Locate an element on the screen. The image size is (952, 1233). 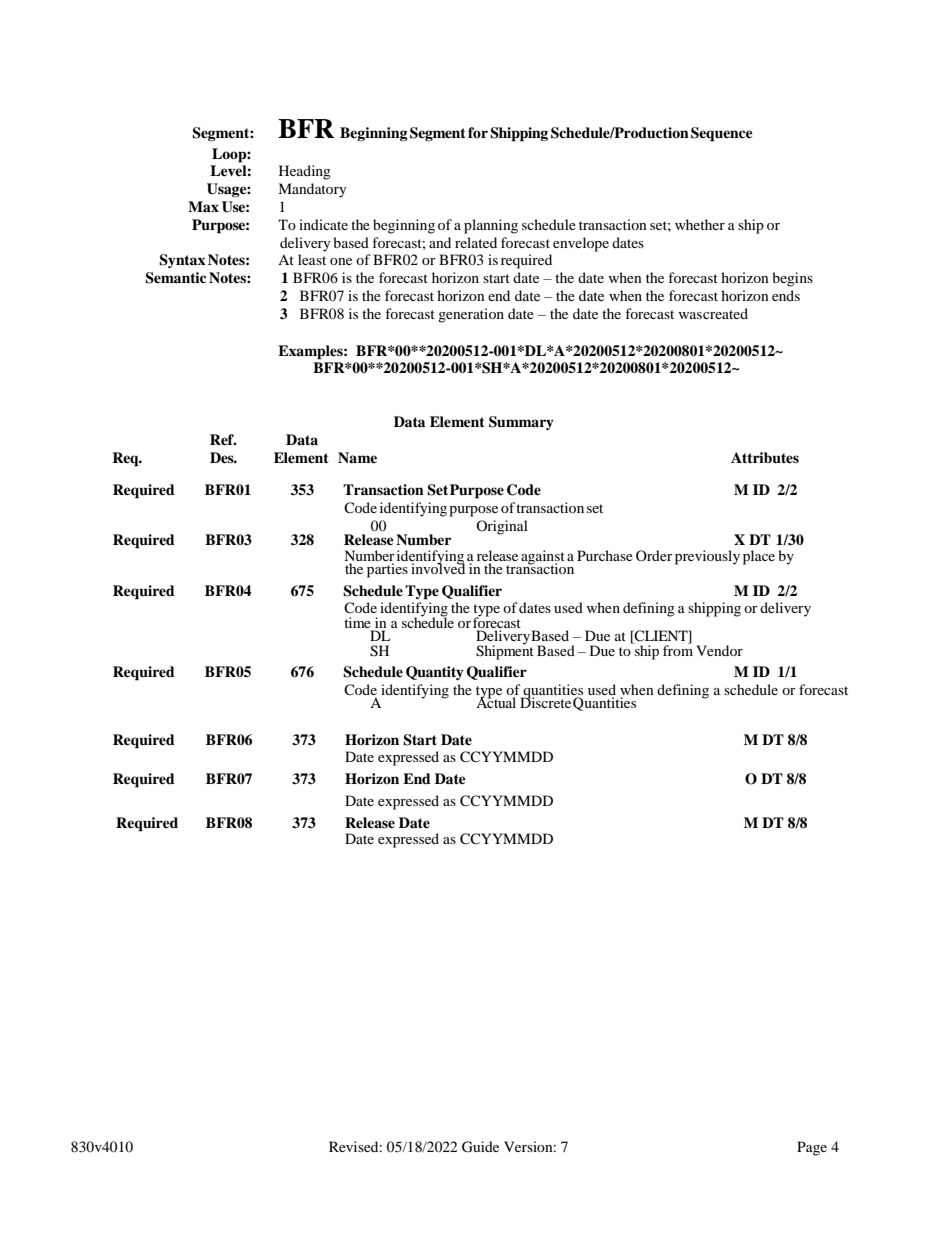
Max is located at coordinates (203, 206).
